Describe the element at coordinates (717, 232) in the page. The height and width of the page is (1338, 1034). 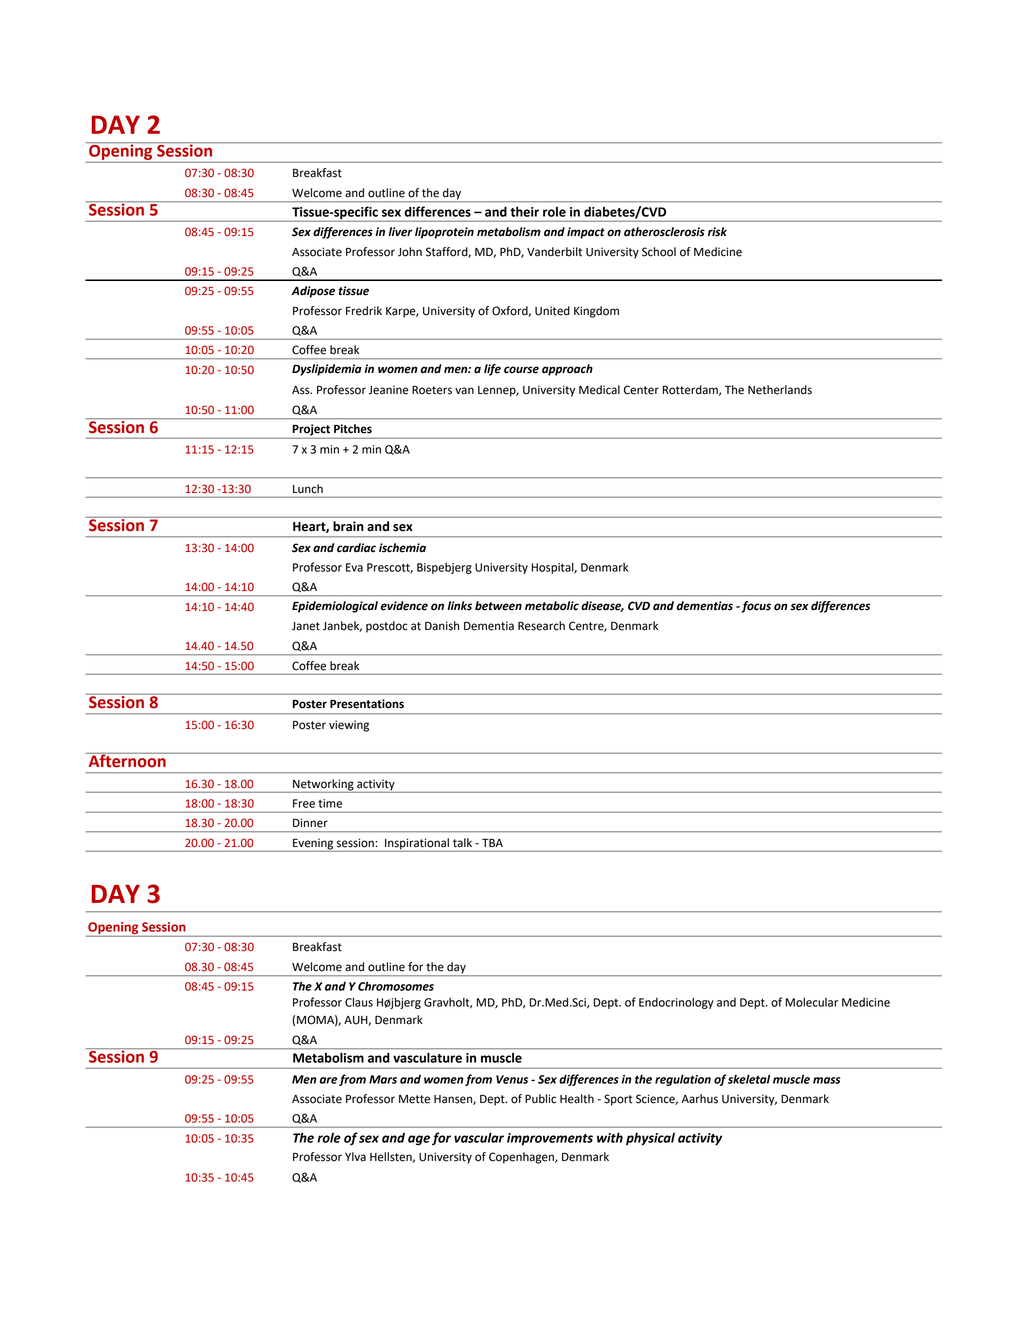
I see `risk` at that location.
